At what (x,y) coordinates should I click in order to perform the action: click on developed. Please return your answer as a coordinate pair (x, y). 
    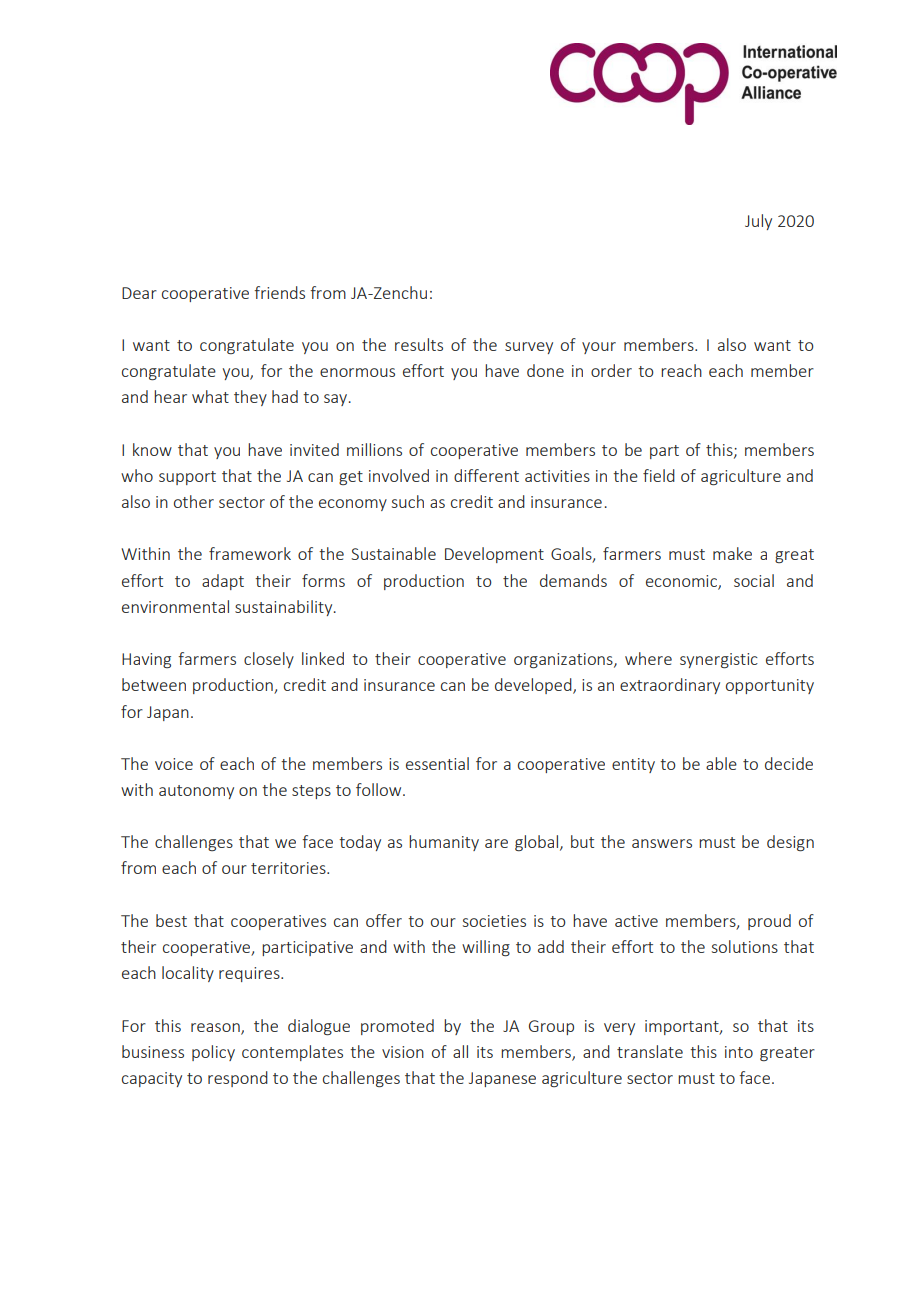
    Looking at the image, I should click on (534, 686).
